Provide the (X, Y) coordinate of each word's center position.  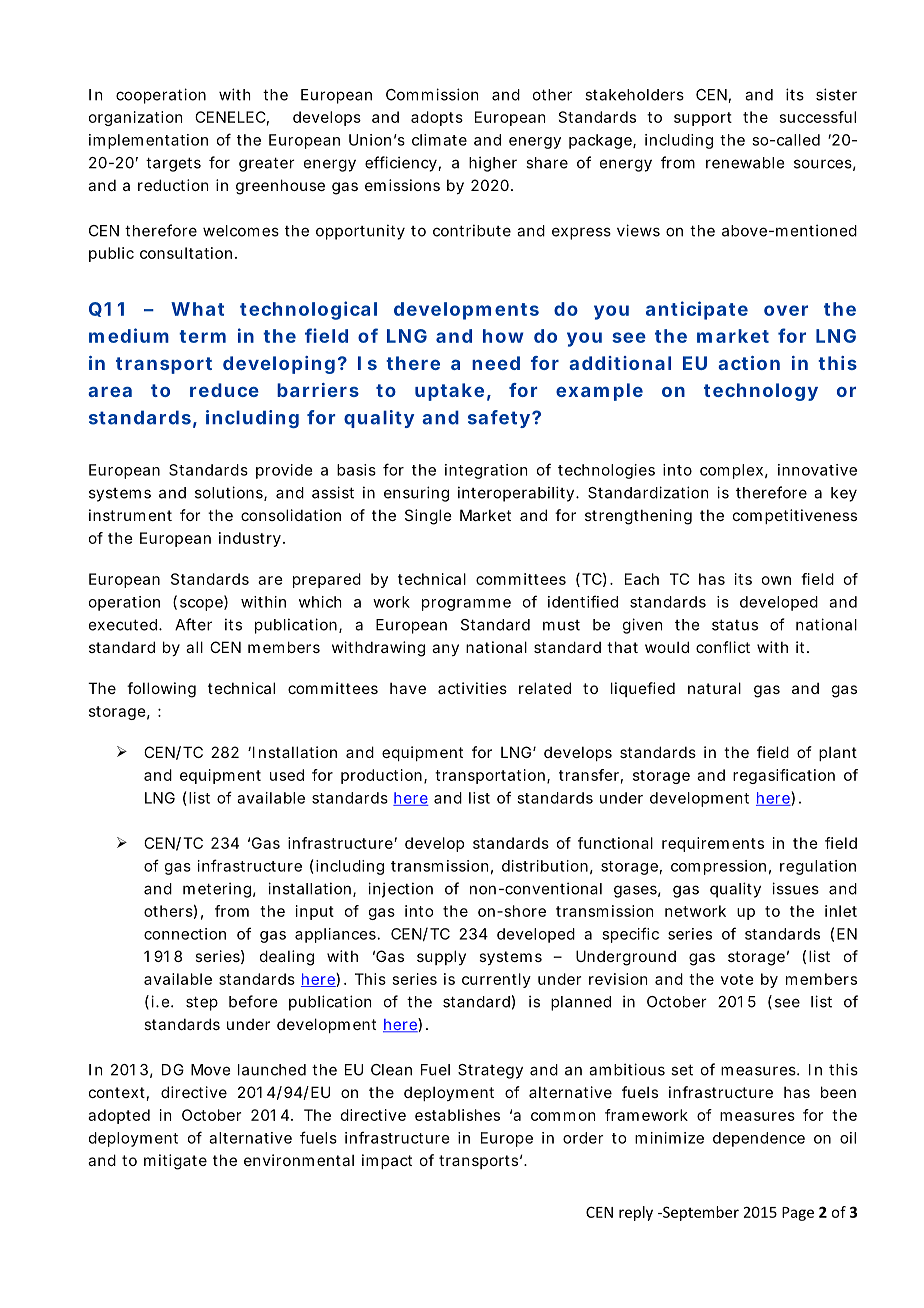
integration (486, 471)
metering (217, 890)
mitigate (175, 1162)
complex (731, 471)
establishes (457, 1115)
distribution (545, 866)
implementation (148, 141)
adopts (437, 118)
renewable (745, 163)
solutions (230, 493)
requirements (713, 844)
